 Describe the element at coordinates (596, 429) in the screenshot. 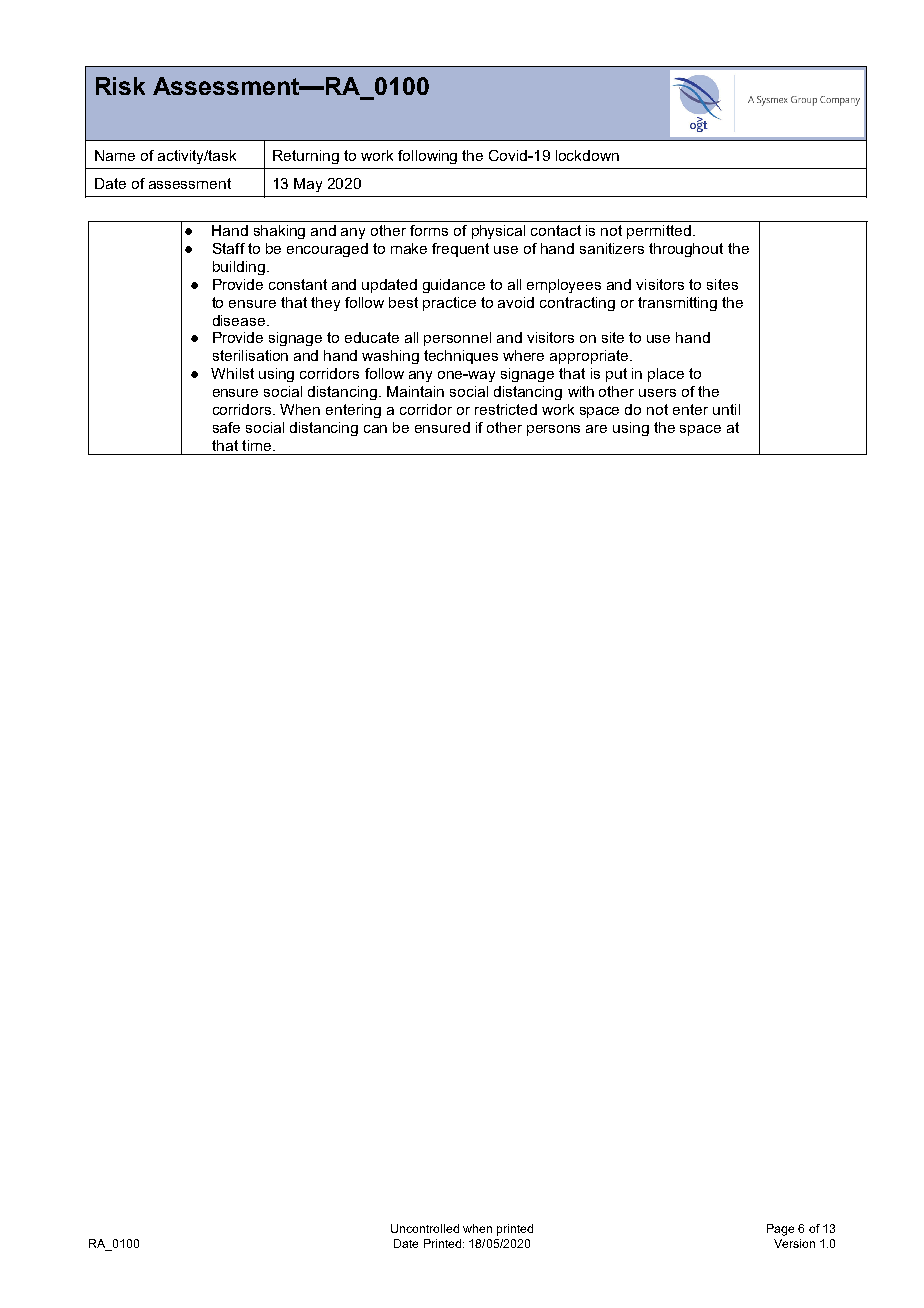

I see `are` at that location.
